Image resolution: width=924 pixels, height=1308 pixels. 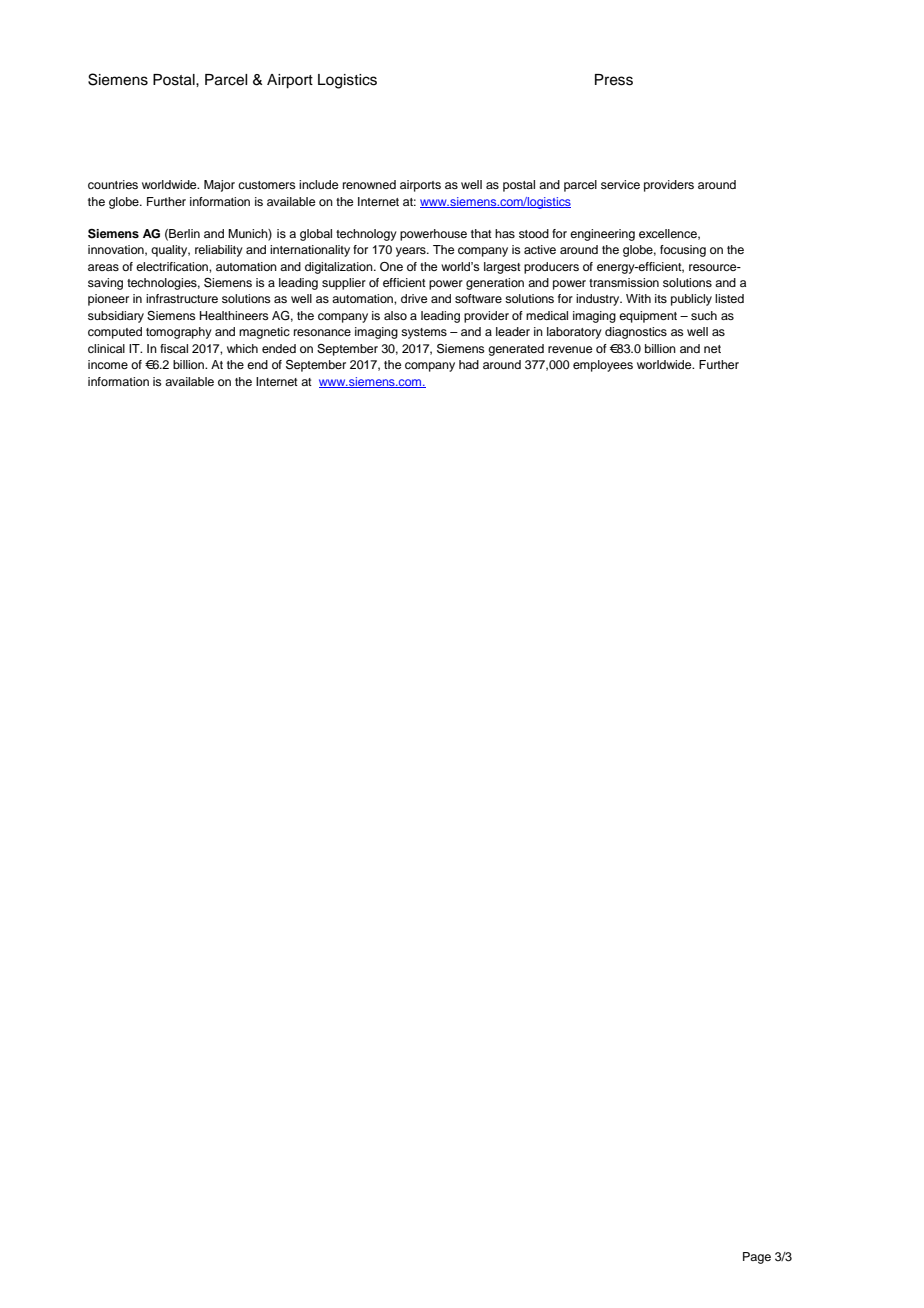 I want to click on renowned, so click(x=369, y=184).
